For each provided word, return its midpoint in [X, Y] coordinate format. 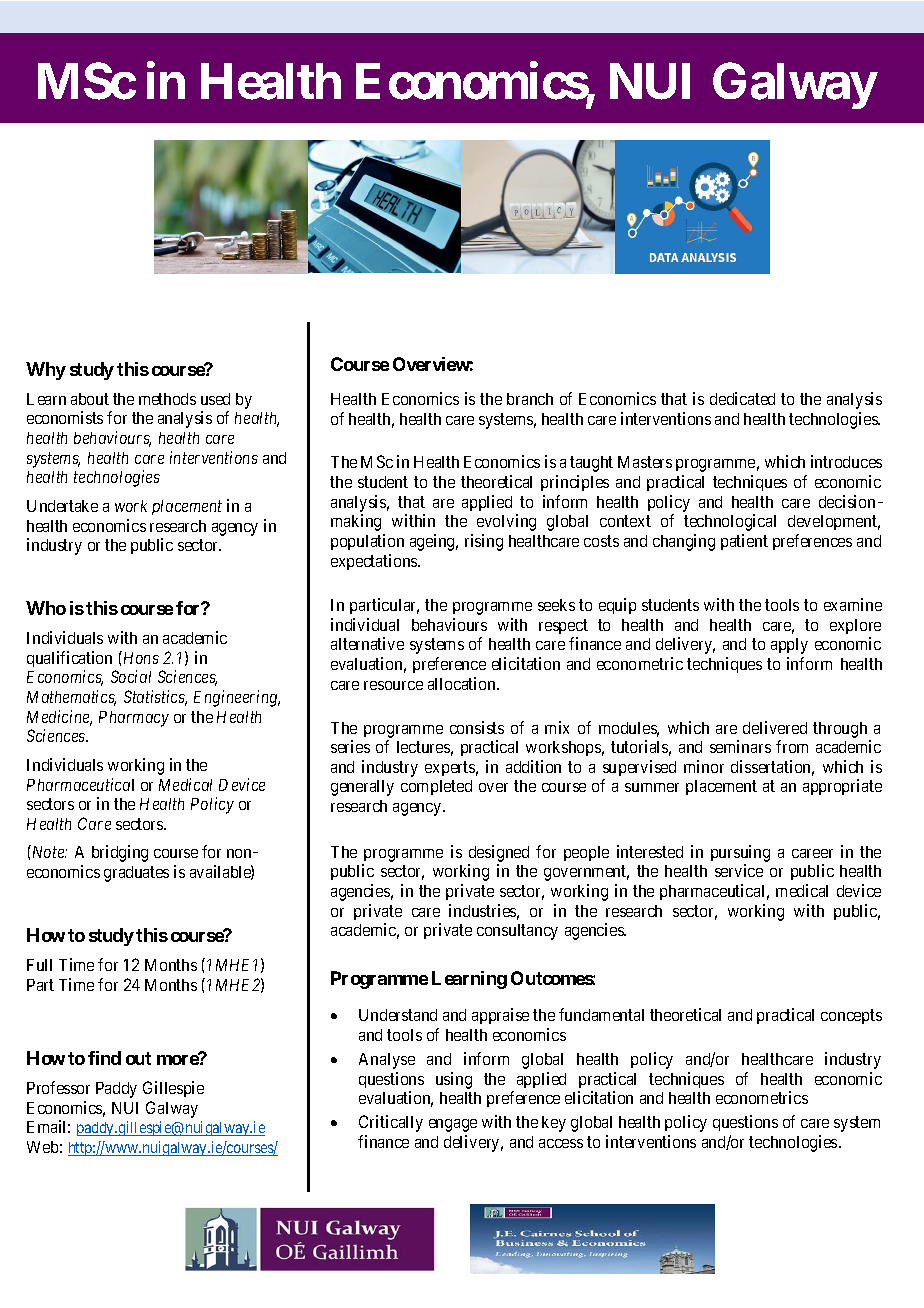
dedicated [742, 398]
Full [39, 965]
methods [167, 399]
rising [484, 542]
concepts [851, 1017]
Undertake [62, 506]
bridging [120, 853]
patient [744, 542]
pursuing [740, 853]
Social [131, 676]
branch [530, 399]
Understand [398, 1015]
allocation [463, 683]
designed [499, 853]
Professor [58, 1087]
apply [789, 646]
